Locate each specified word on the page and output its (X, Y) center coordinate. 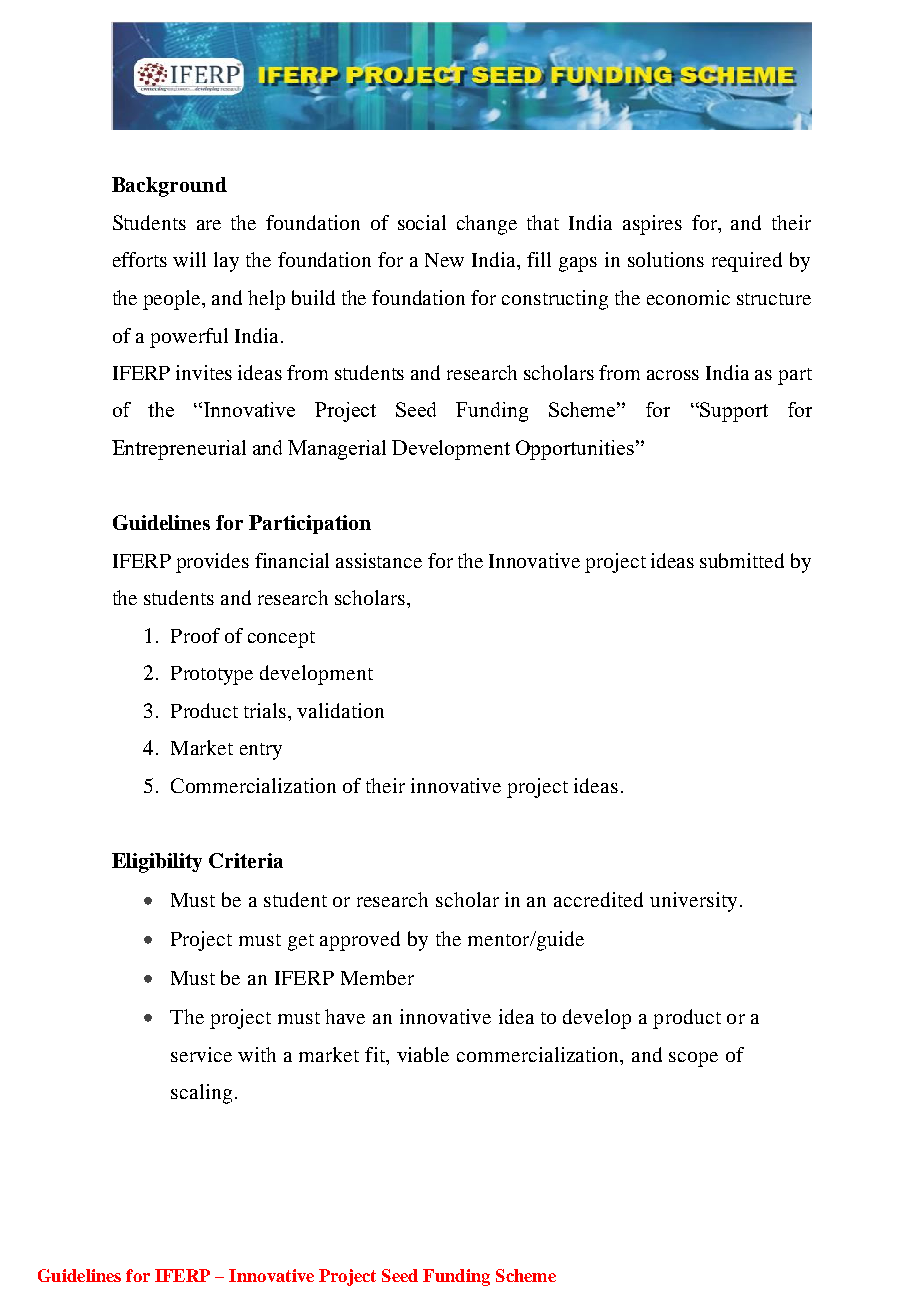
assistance (379, 560)
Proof (195, 635)
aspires (652, 225)
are (209, 225)
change (487, 225)
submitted (742, 560)
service (201, 1054)
